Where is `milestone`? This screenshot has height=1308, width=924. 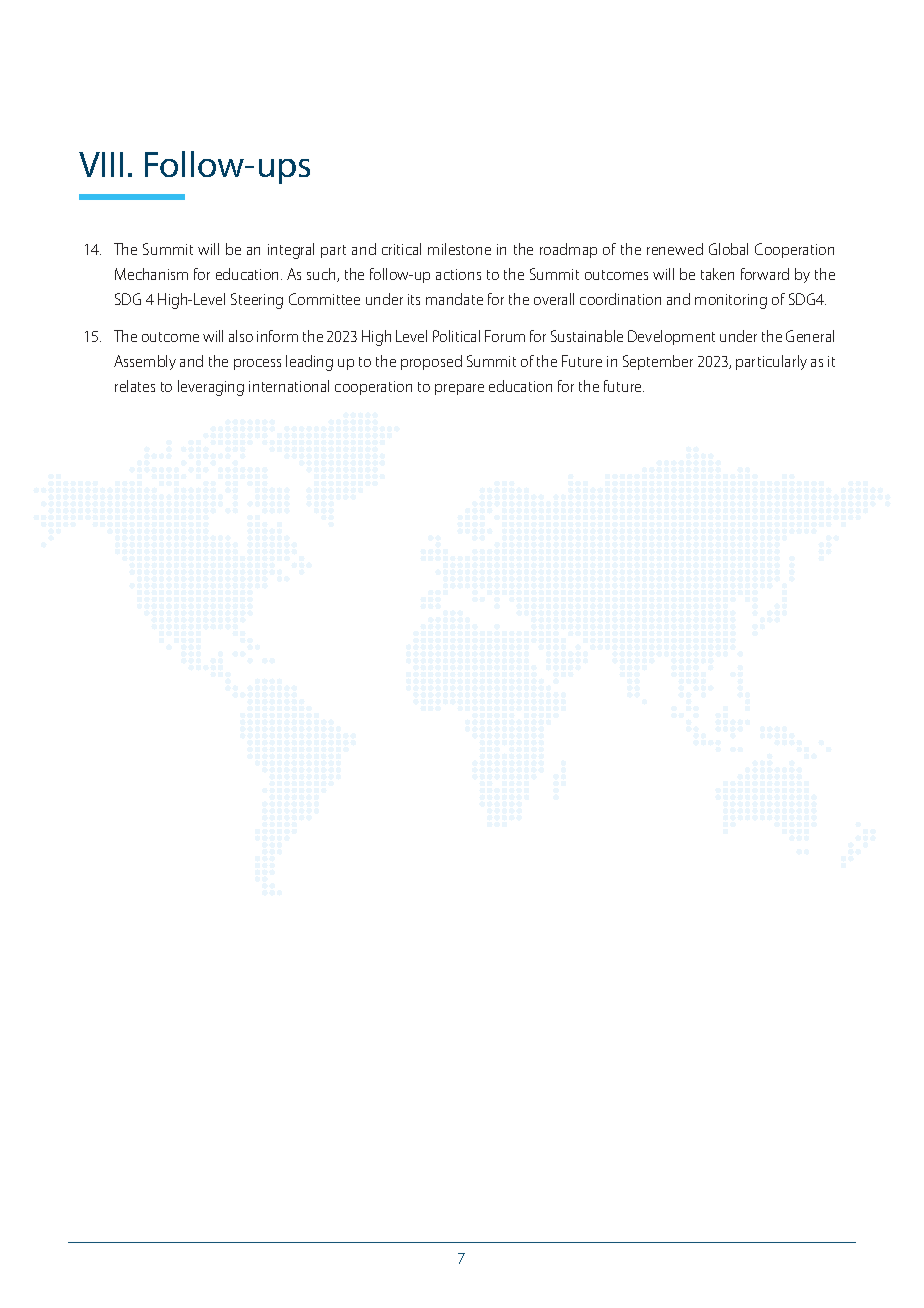 milestone is located at coordinates (459, 249).
